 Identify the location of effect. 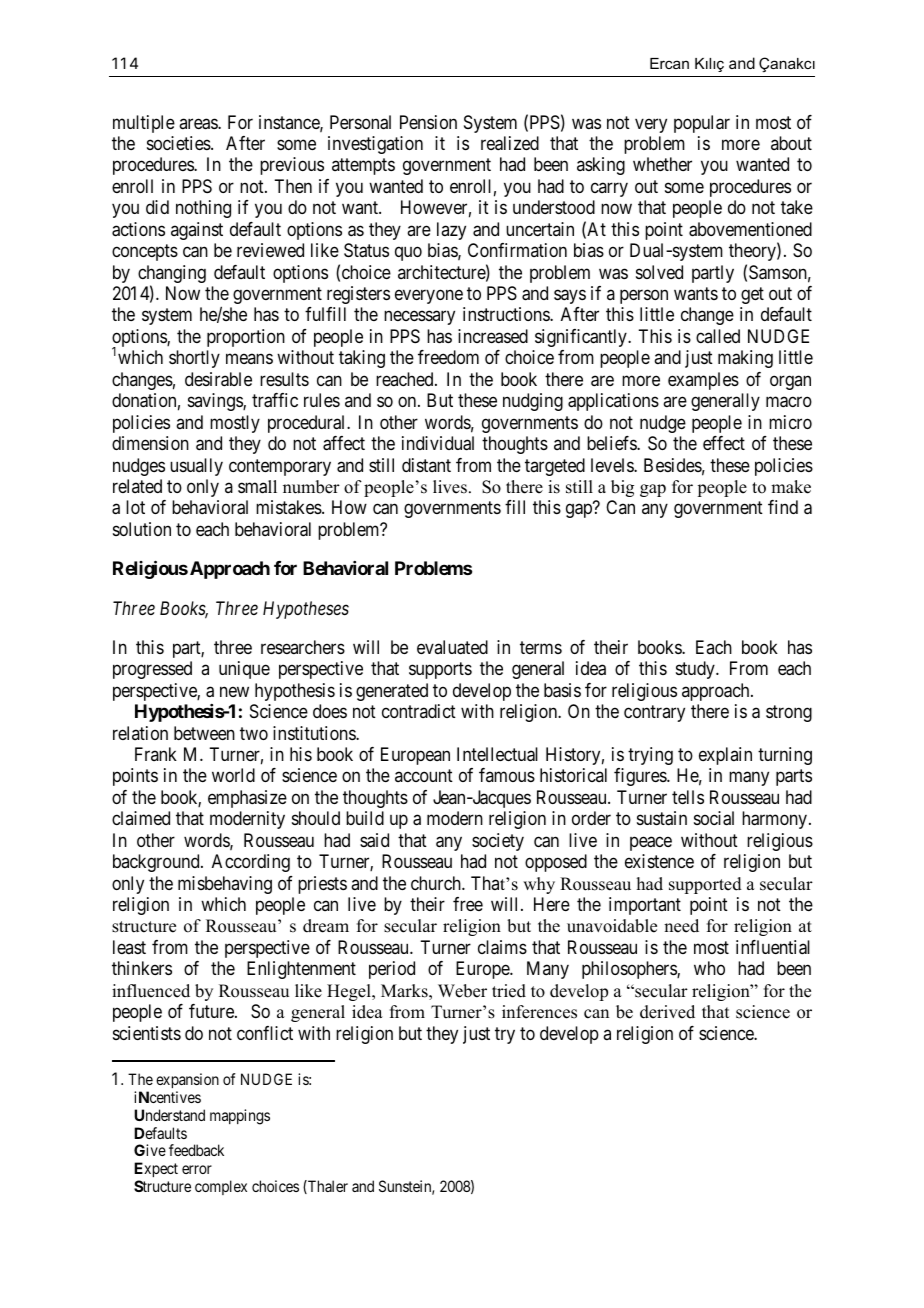
(724, 443).
